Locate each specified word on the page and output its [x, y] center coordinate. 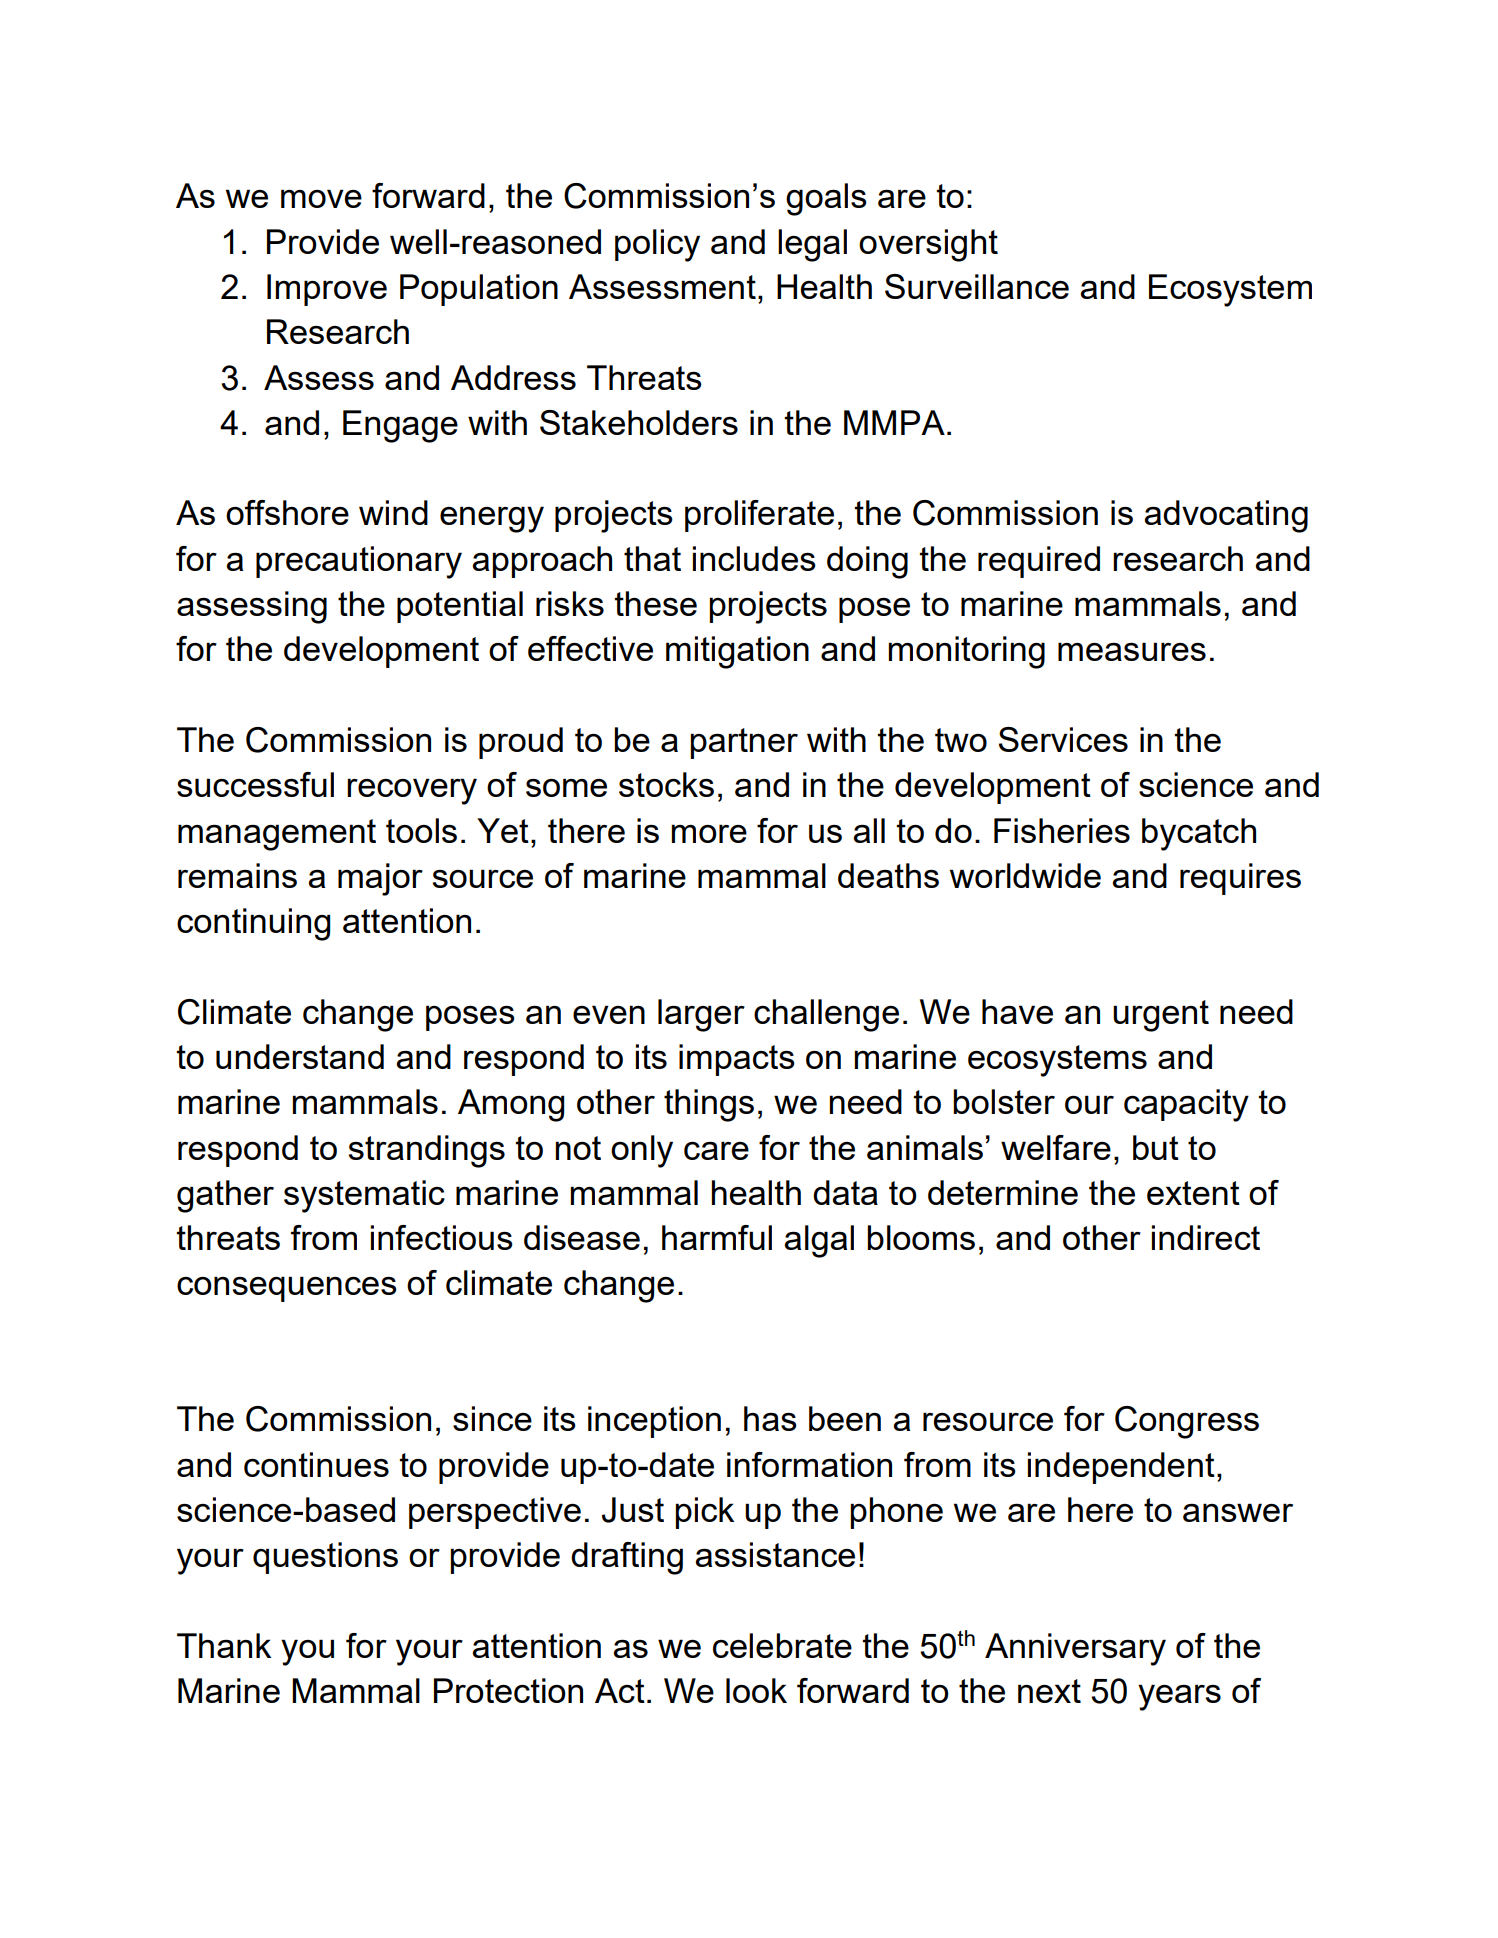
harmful [717, 1237]
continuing [253, 924]
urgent [1161, 1016]
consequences [287, 1289]
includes [754, 558]
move [321, 198]
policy [657, 245]
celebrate [782, 1645]
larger [701, 1015]
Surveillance [977, 286]
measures [1132, 651]
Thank [224, 1645]
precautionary [359, 562]
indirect [1206, 1237]
